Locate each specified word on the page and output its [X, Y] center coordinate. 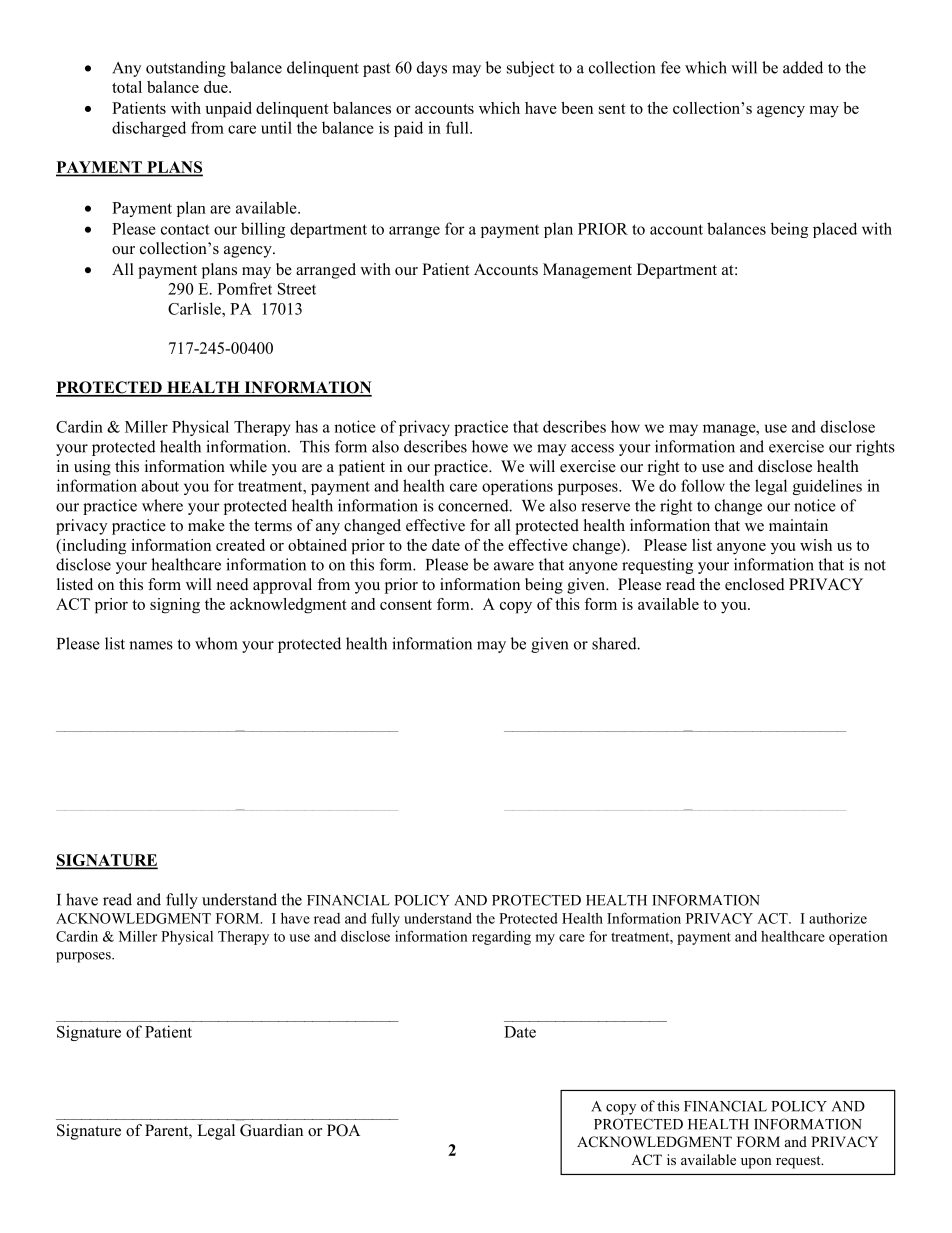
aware [514, 566]
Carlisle [195, 308]
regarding [501, 938]
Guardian [271, 1130]
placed [835, 230]
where [162, 505]
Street [297, 289]
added [803, 67]
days [432, 69]
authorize [838, 918]
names [151, 645]
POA [343, 1130]
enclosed [755, 584]
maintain [798, 525]
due [217, 87]
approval [282, 586]
